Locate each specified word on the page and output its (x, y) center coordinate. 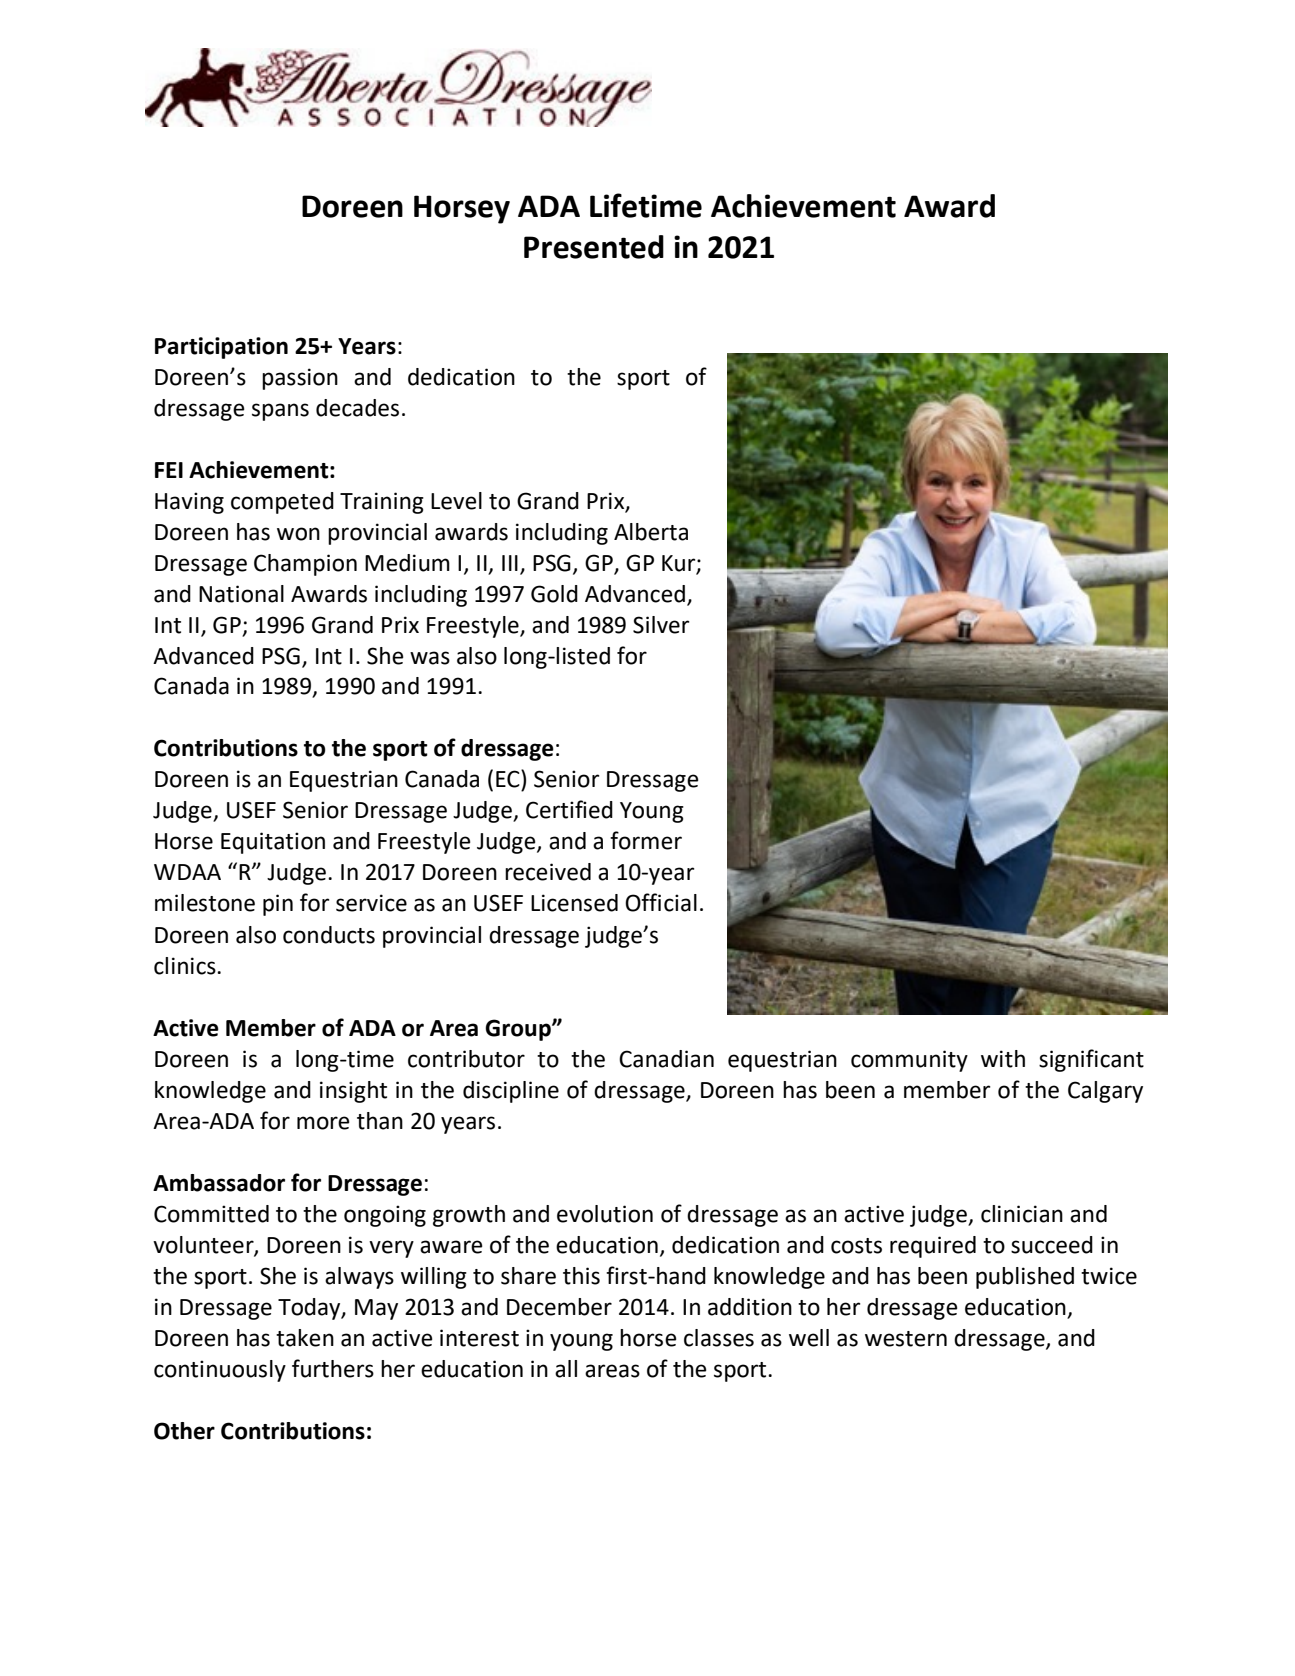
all (566, 1369)
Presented (594, 247)
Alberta (651, 532)
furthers (333, 1368)
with (1003, 1059)
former (646, 840)
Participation (221, 348)
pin (278, 905)
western (906, 1339)
